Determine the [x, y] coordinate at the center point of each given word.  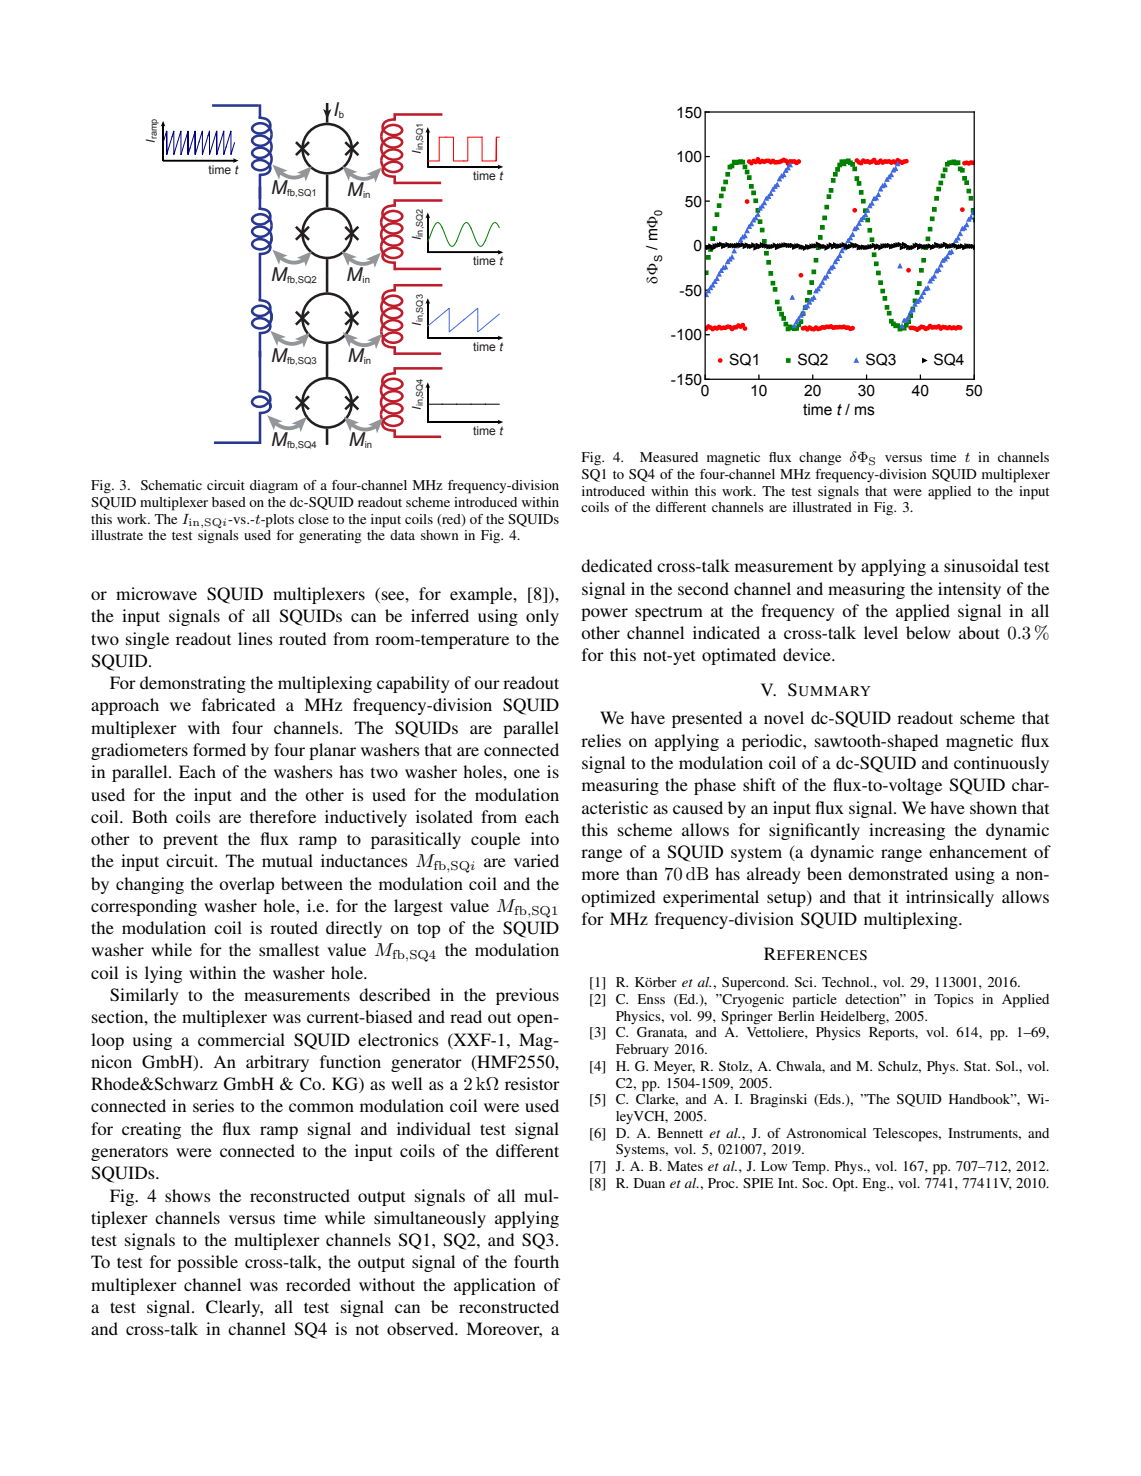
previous [527, 996]
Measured [669, 457]
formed [219, 749]
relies [601, 740]
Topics [954, 1001]
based [229, 502]
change [820, 459]
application [495, 1286]
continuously [1001, 764]
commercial [241, 1039]
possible [207, 1263]
